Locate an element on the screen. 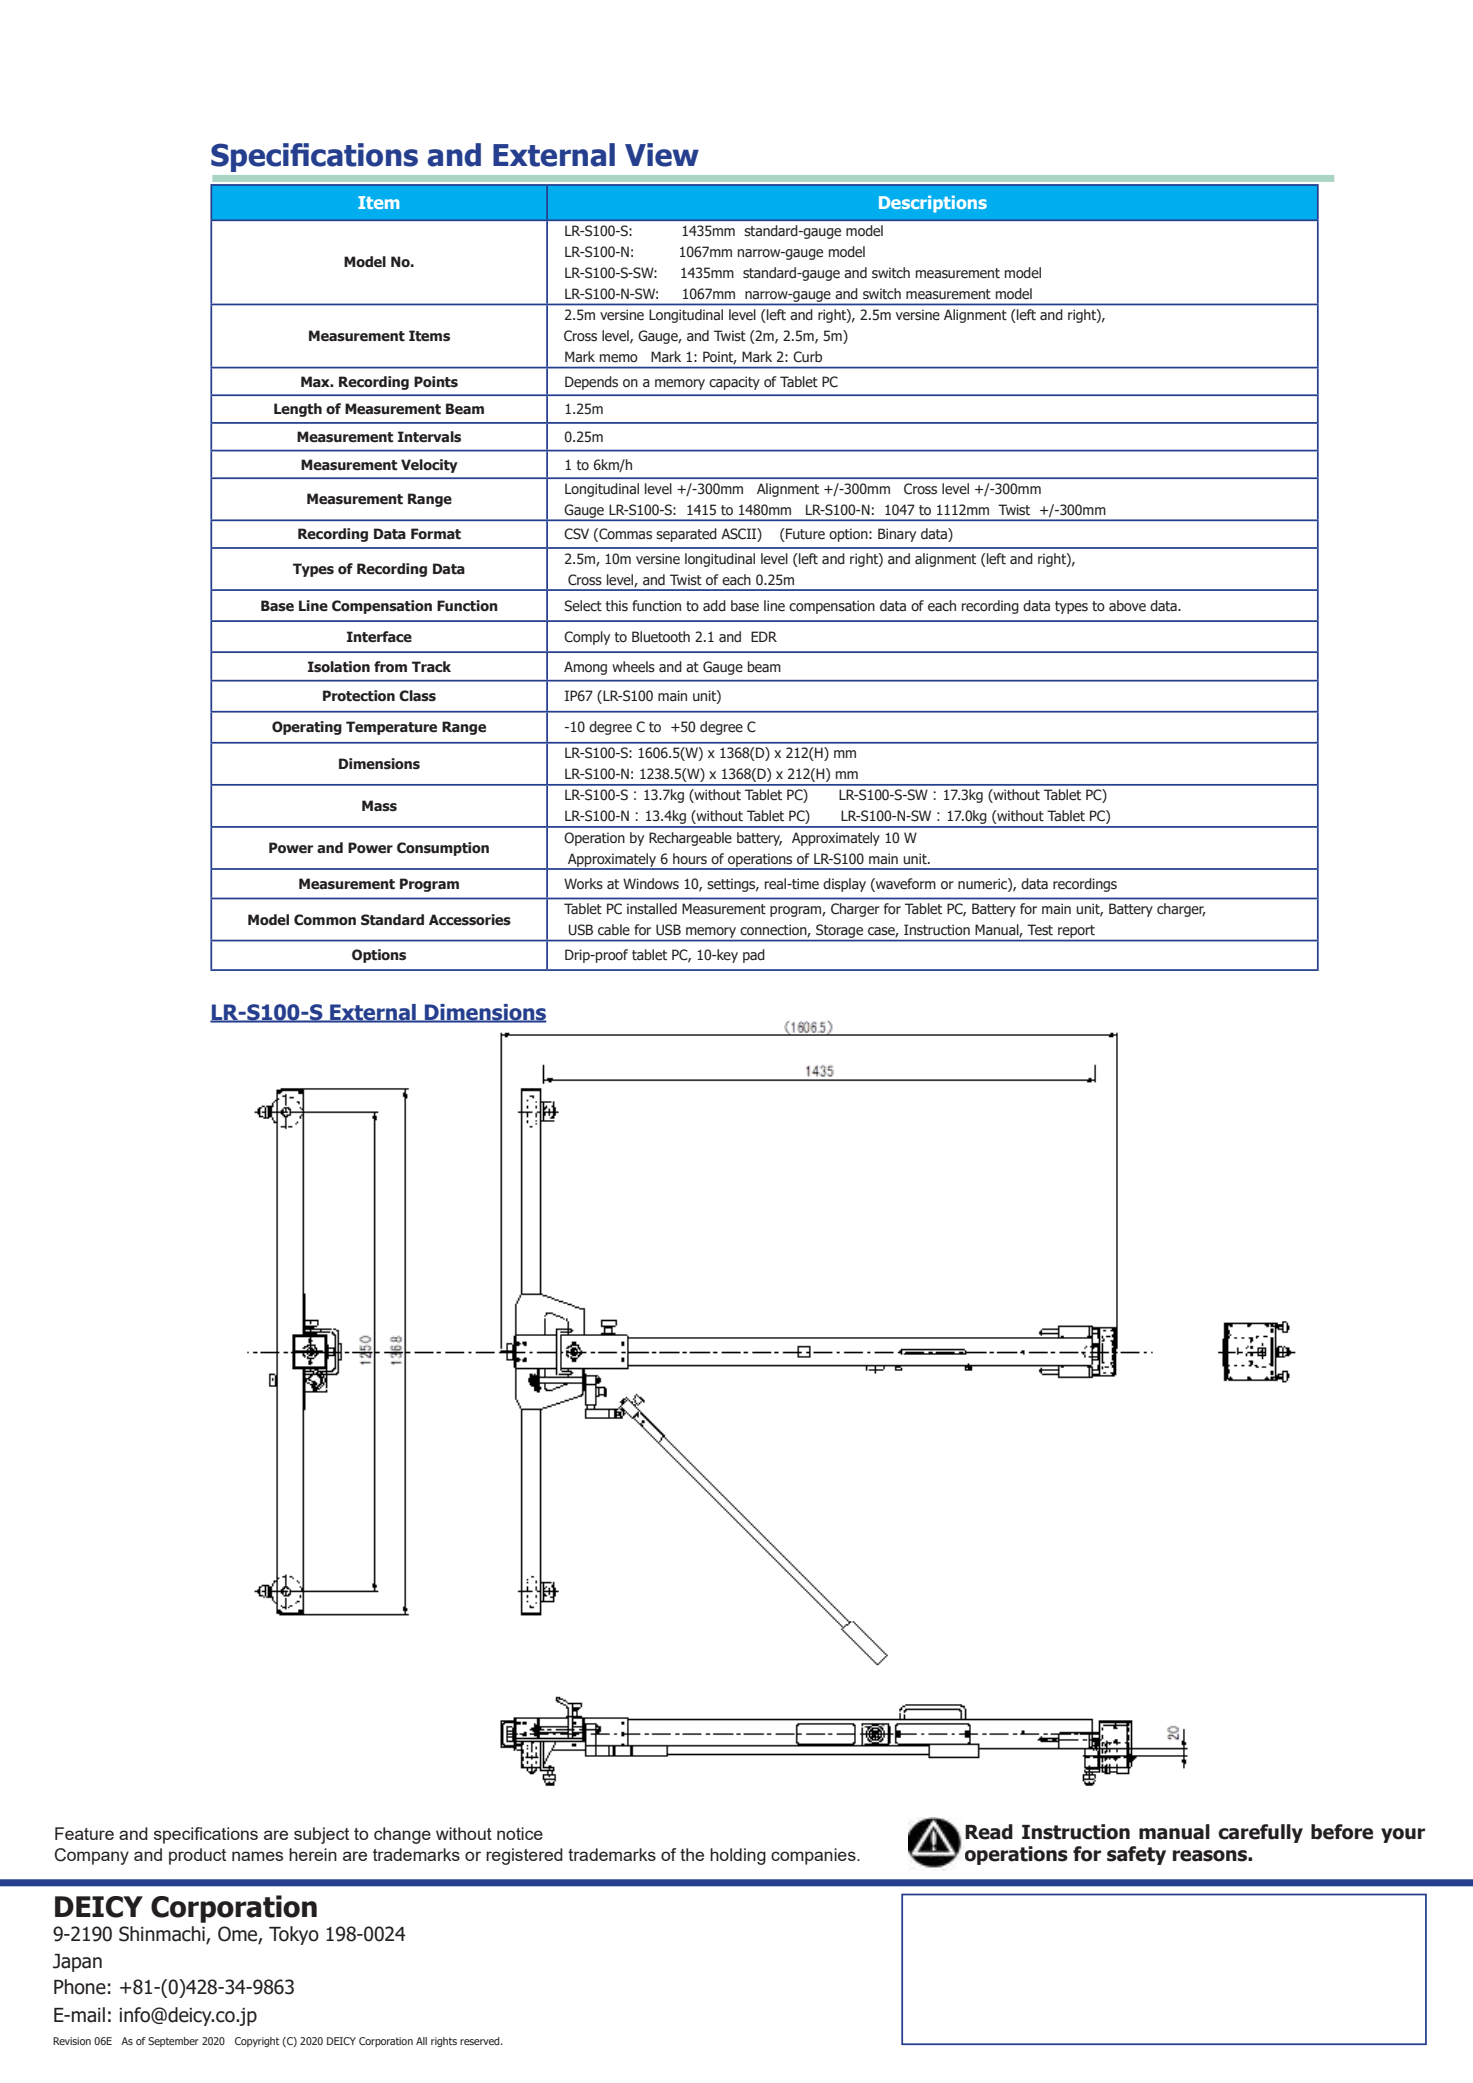 This screenshot has width=1473, height=2083. report is located at coordinates (1076, 931).
